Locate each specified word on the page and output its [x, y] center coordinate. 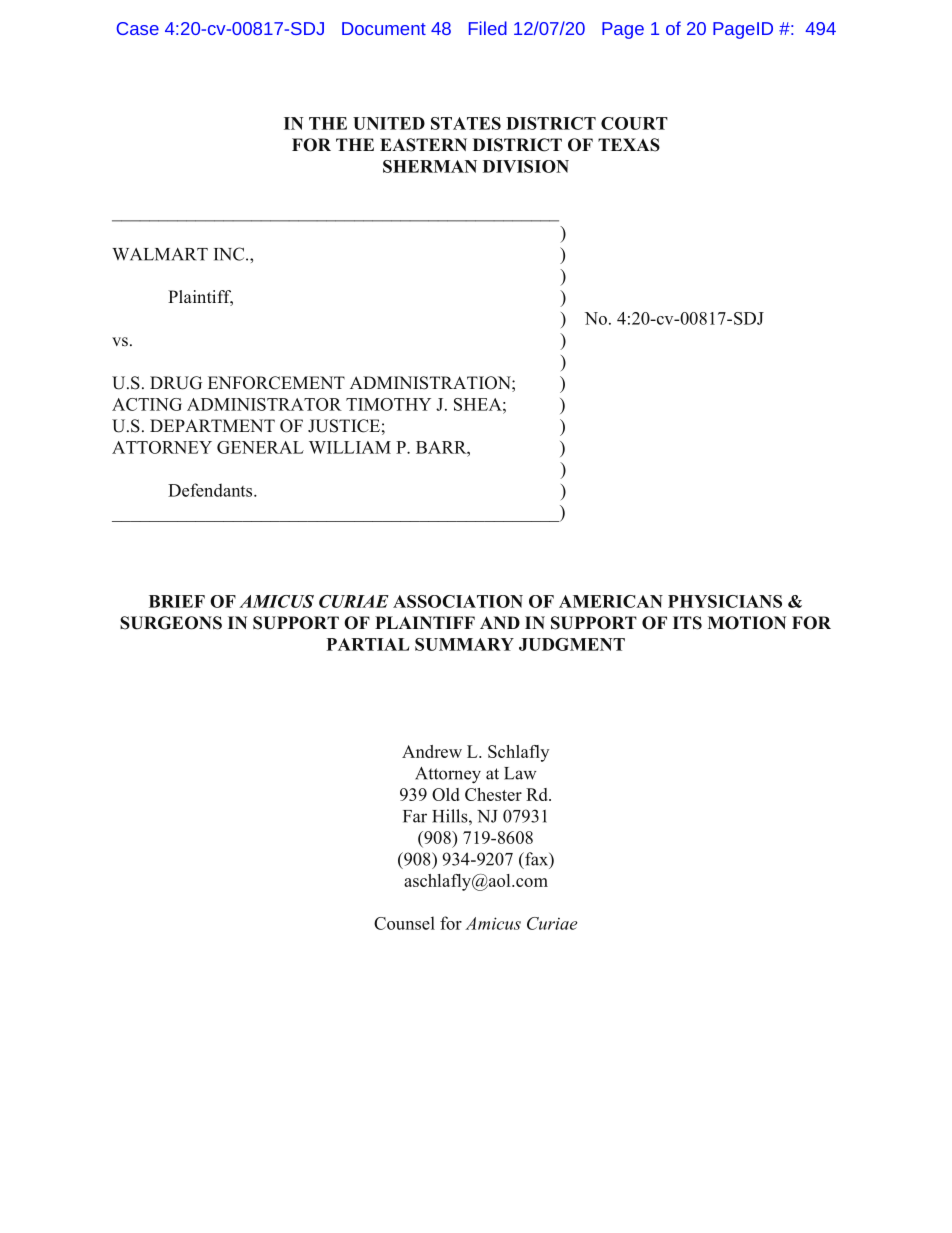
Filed [488, 28]
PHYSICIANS [725, 601]
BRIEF [177, 601]
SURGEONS [171, 623]
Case [138, 28]
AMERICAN [611, 601]
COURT [634, 123]
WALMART [160, 254]
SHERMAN [430, 166]
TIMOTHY [388, 404]
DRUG [176, 383]
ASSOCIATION [458, 601]
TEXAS [629, 145]
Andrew [432, 751]
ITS [687, 623]
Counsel [404, 923]
